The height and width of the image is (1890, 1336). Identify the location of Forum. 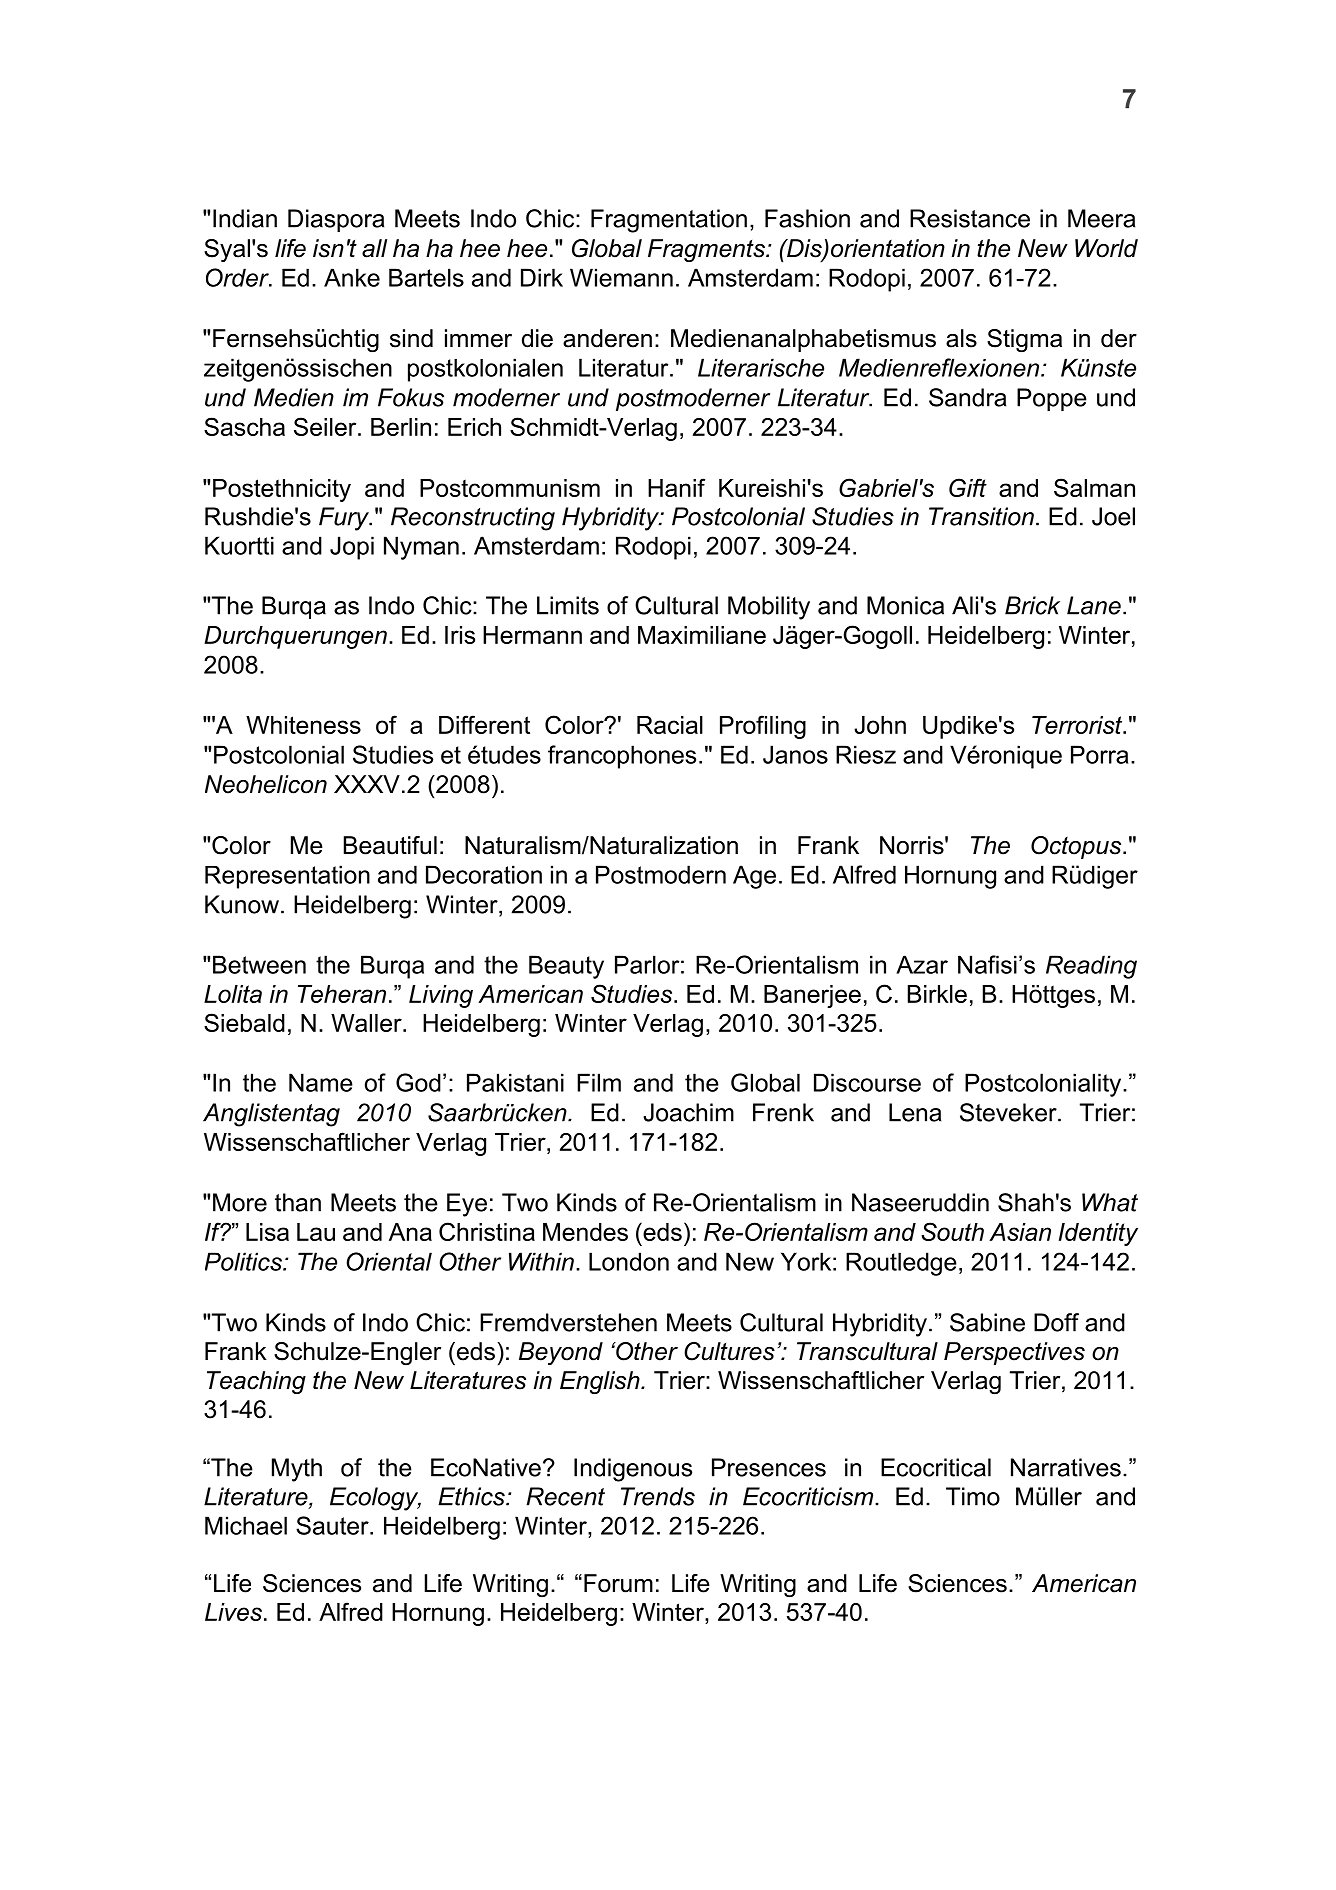
(618, 1583).
